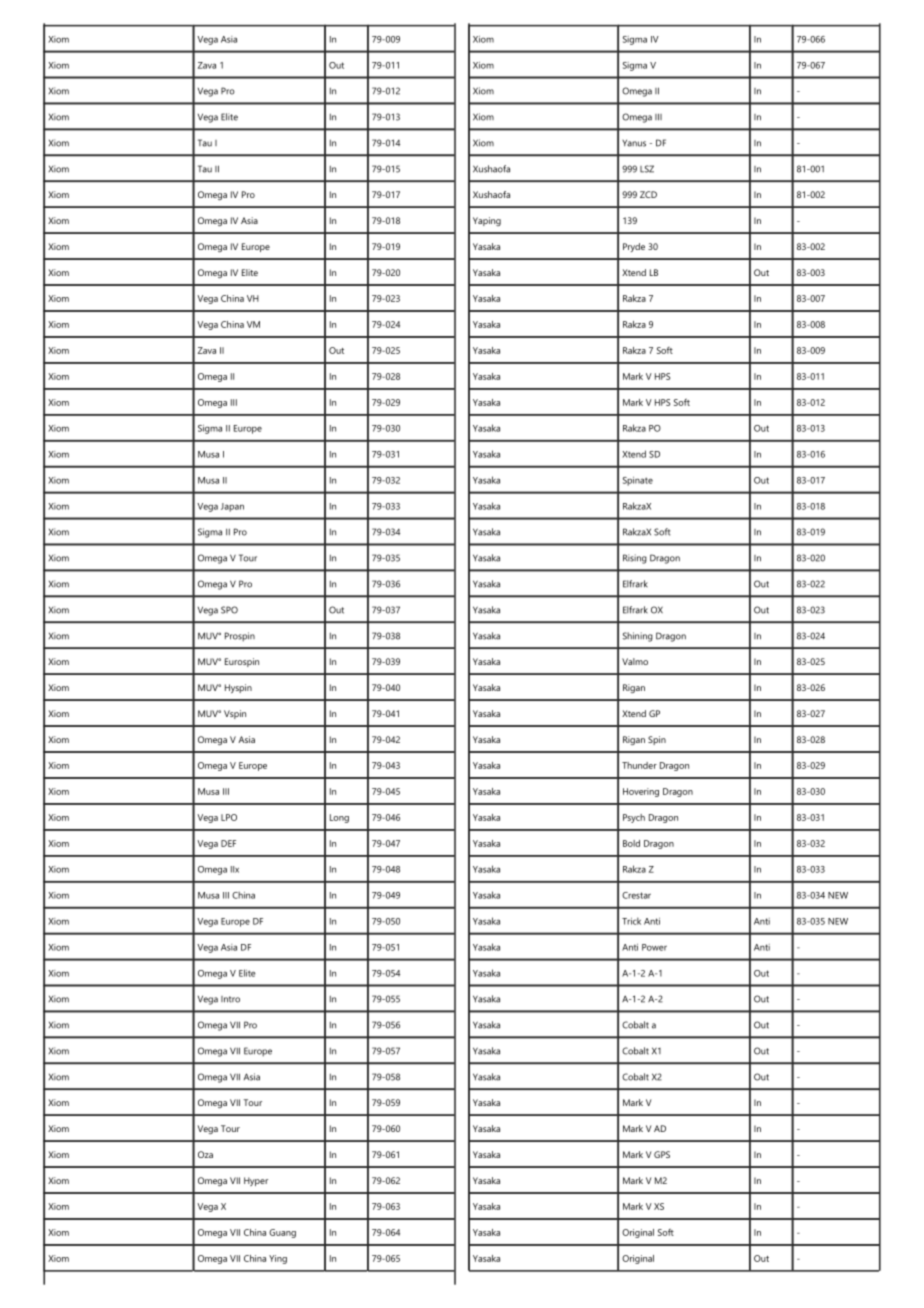 The image size is (924, 1308). Describe the element at coordinates (638, 637) in the document. I see `Shining` at that location.
